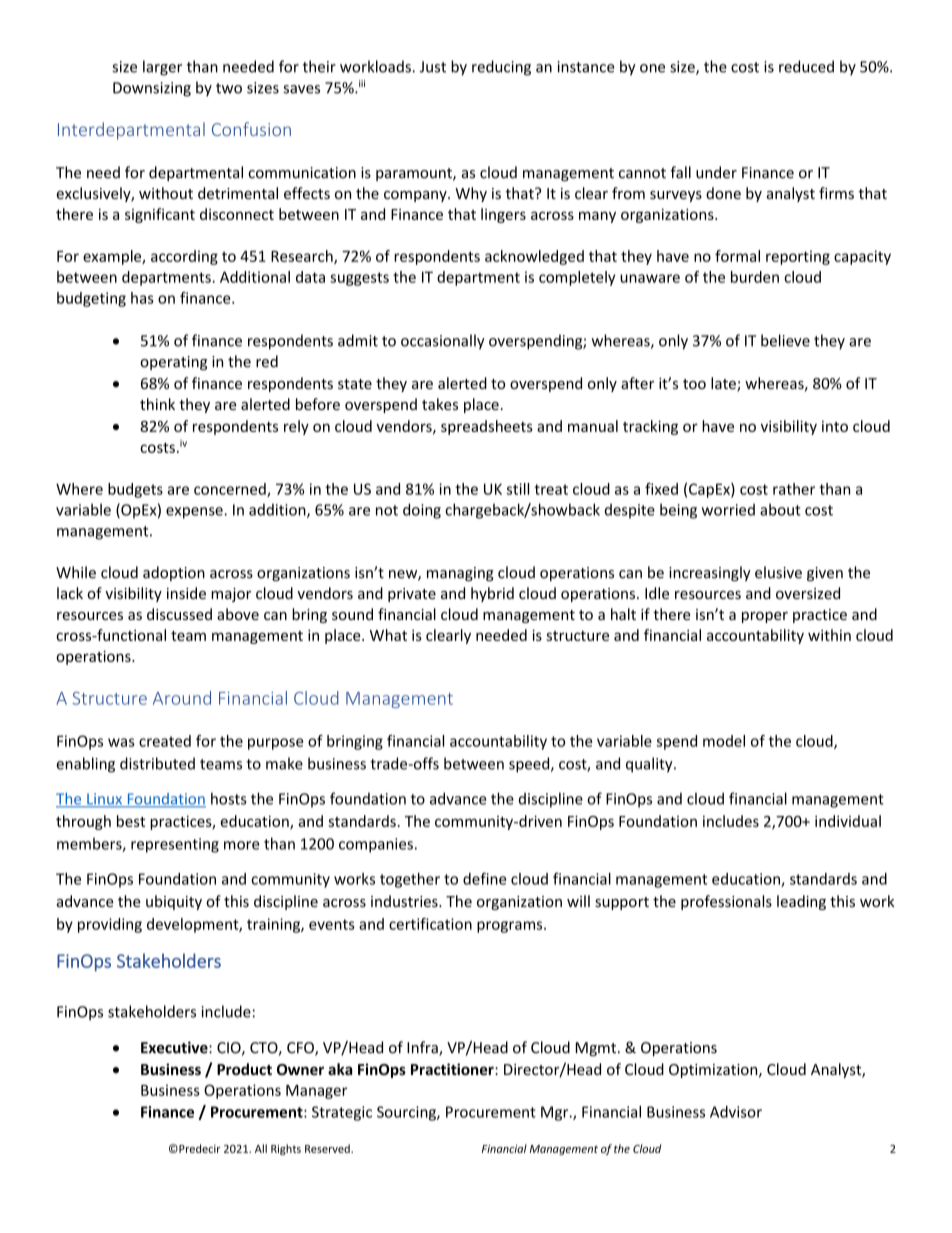 Image resolution: width=952 pixels, height=1233 pixels. What do you see at coordinates (492, 594) in the document?
I see `hybrid` at bounding box center [492, 594].
